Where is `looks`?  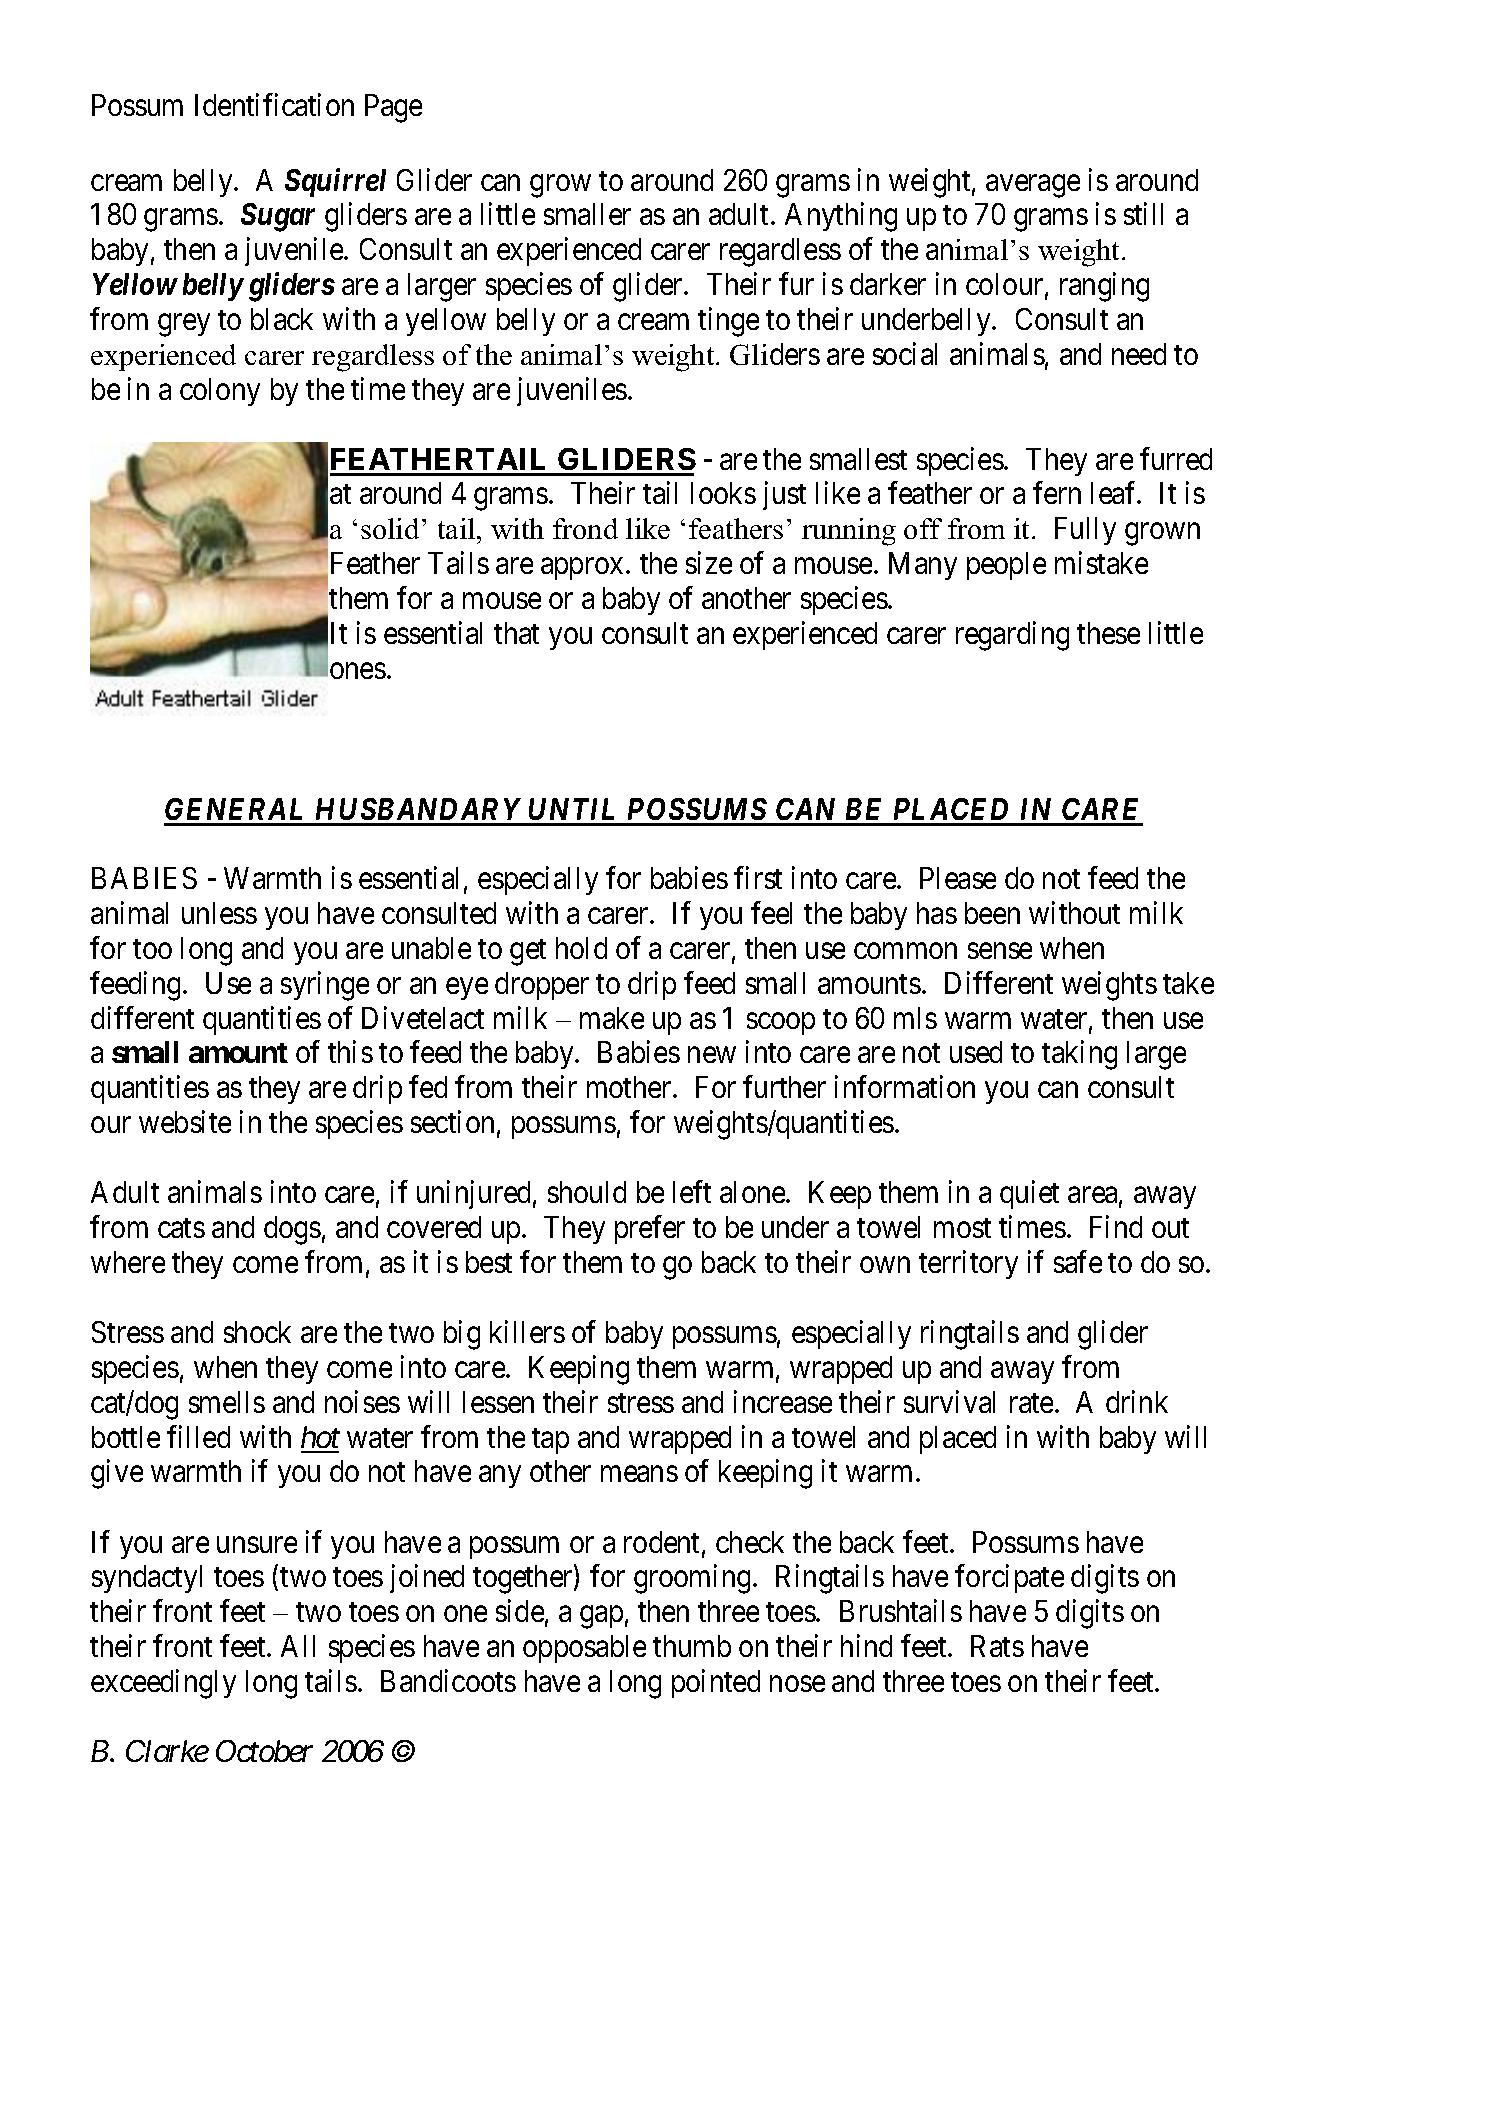 looks is located at coordinates (723, 493).
